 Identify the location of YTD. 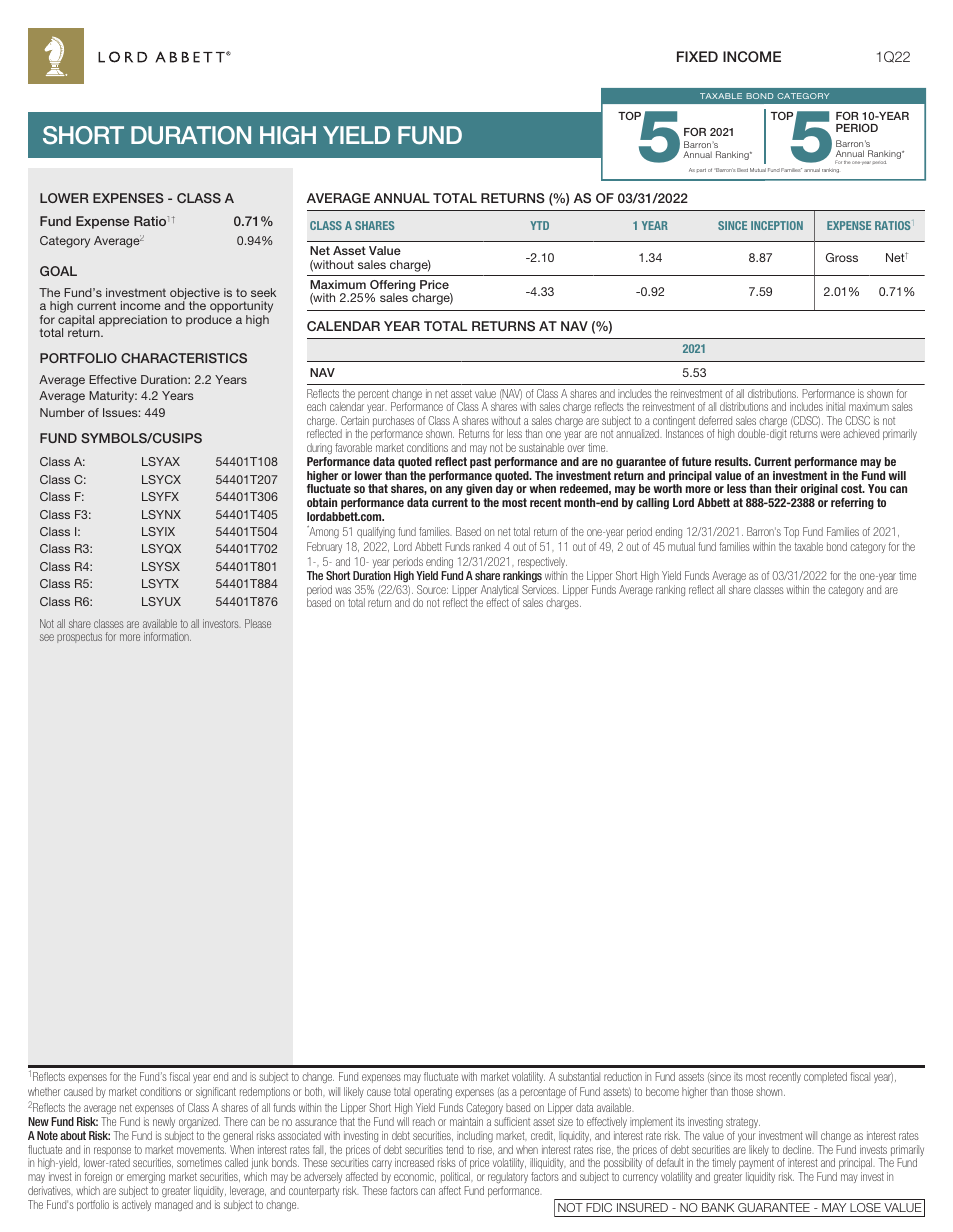
(539, 225).
